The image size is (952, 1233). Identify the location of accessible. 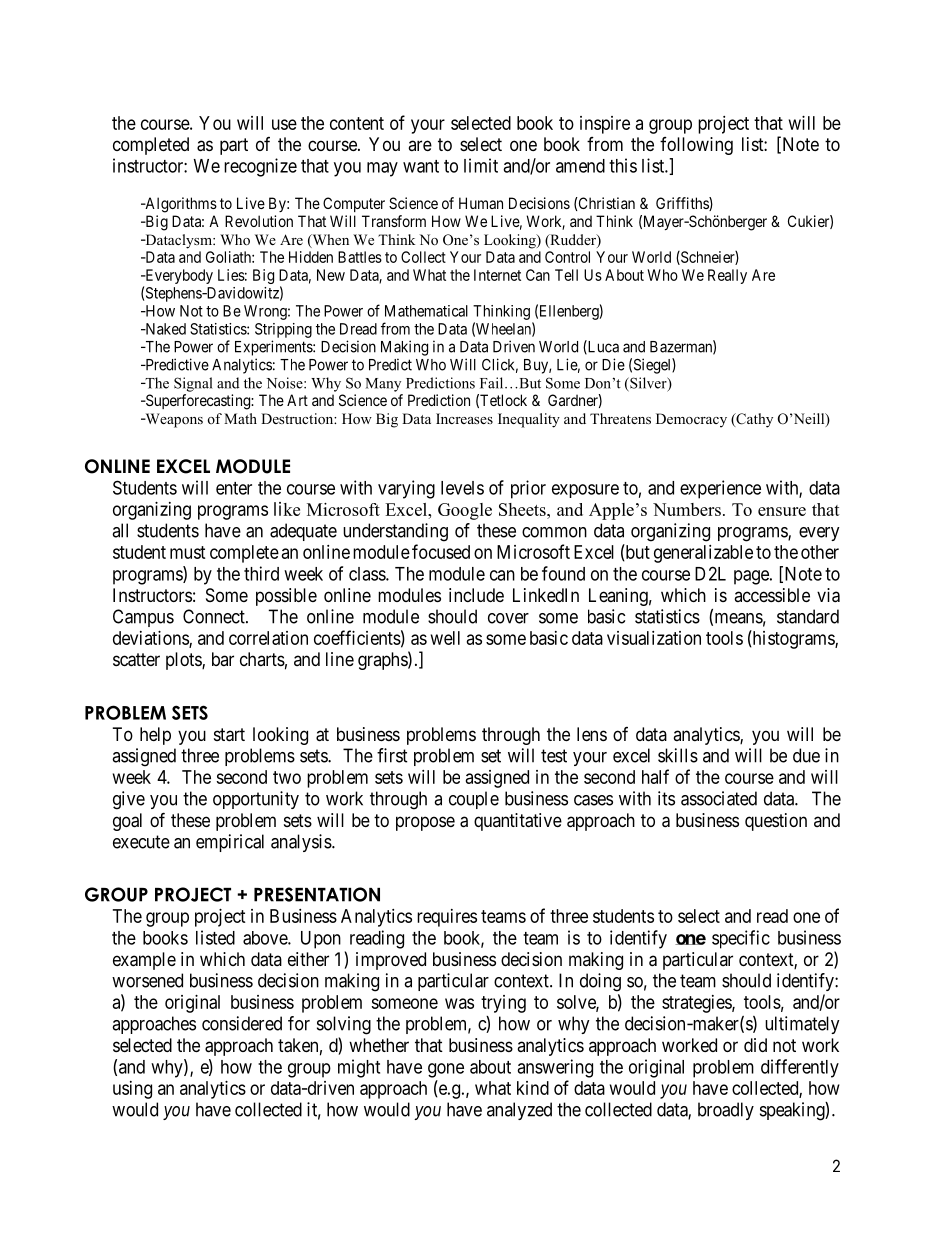
(772, 595).
